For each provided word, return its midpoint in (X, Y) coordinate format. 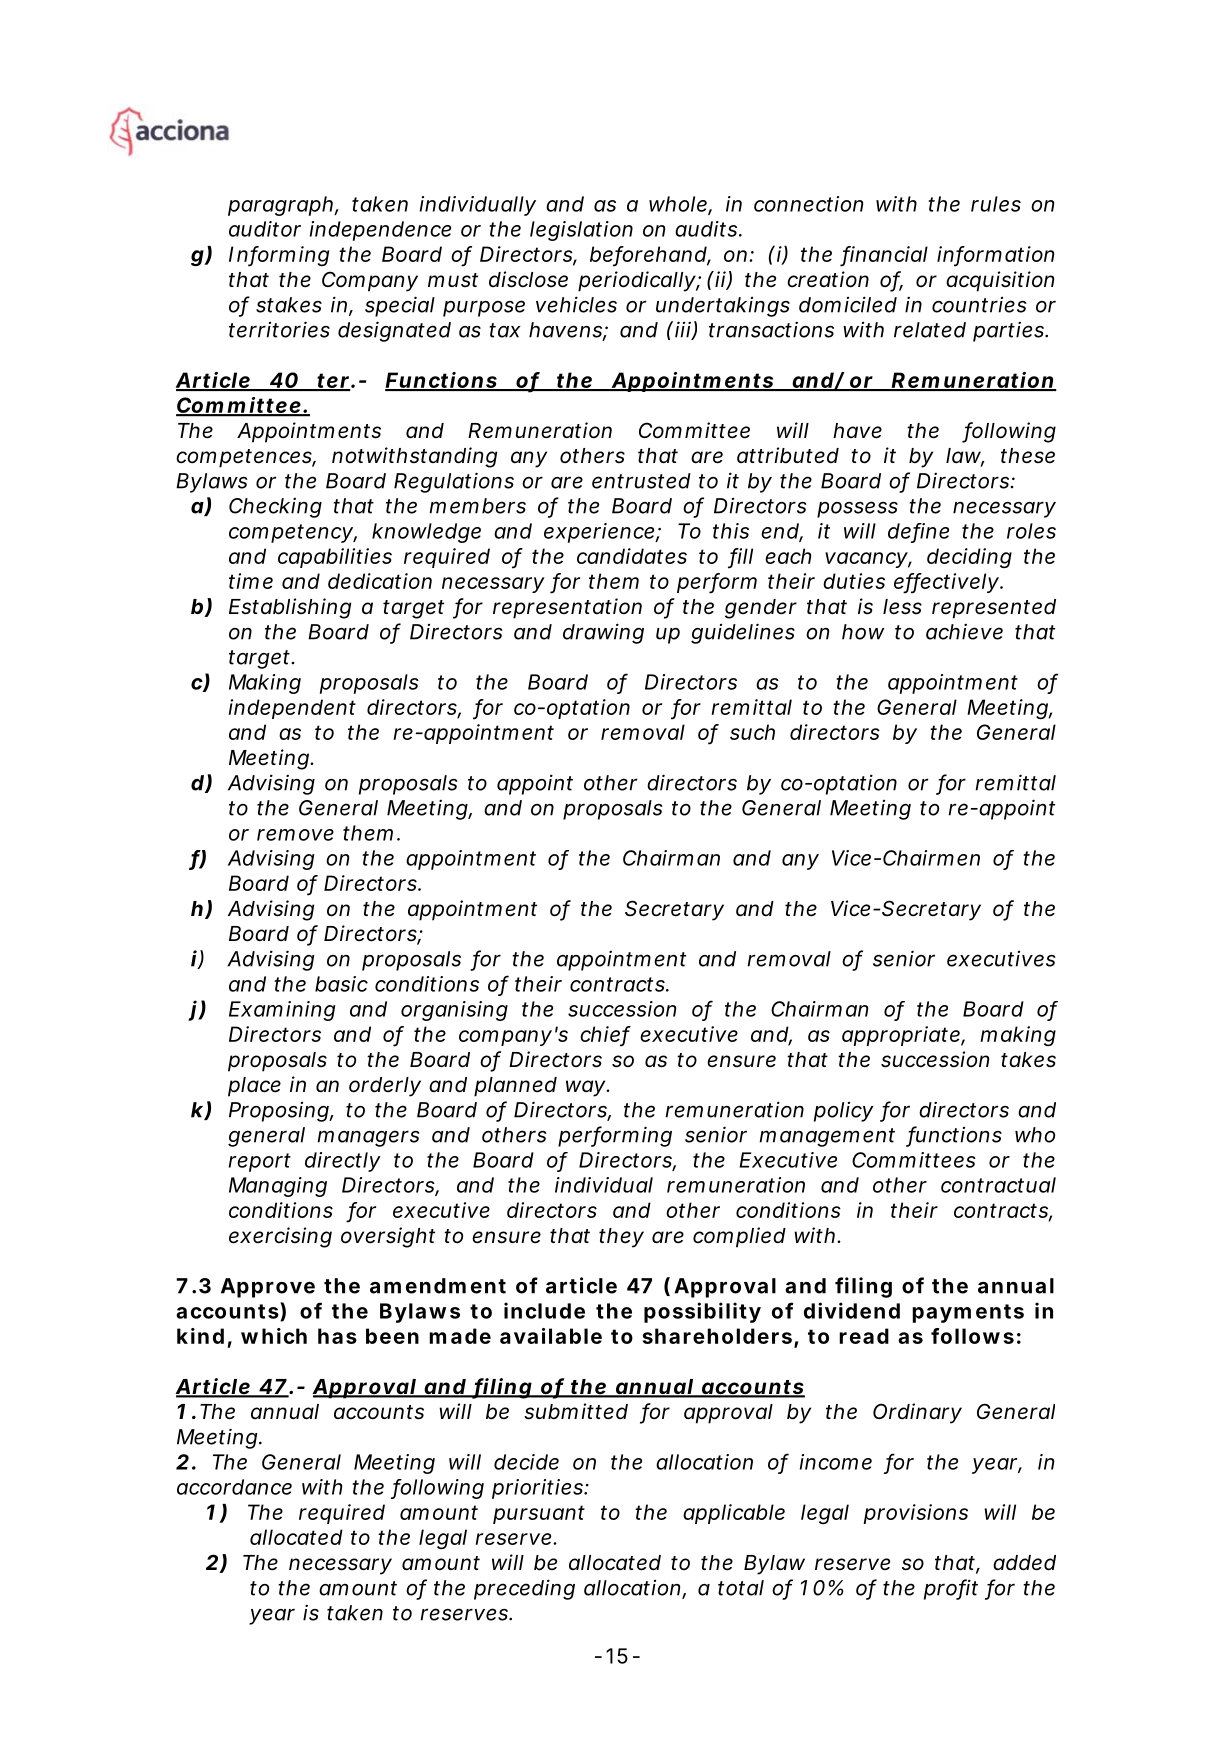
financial (885, 255)
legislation (581, 231)
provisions (915, 1514)
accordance (234, 1487)
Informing (279, 256)
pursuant (539, 1514)
